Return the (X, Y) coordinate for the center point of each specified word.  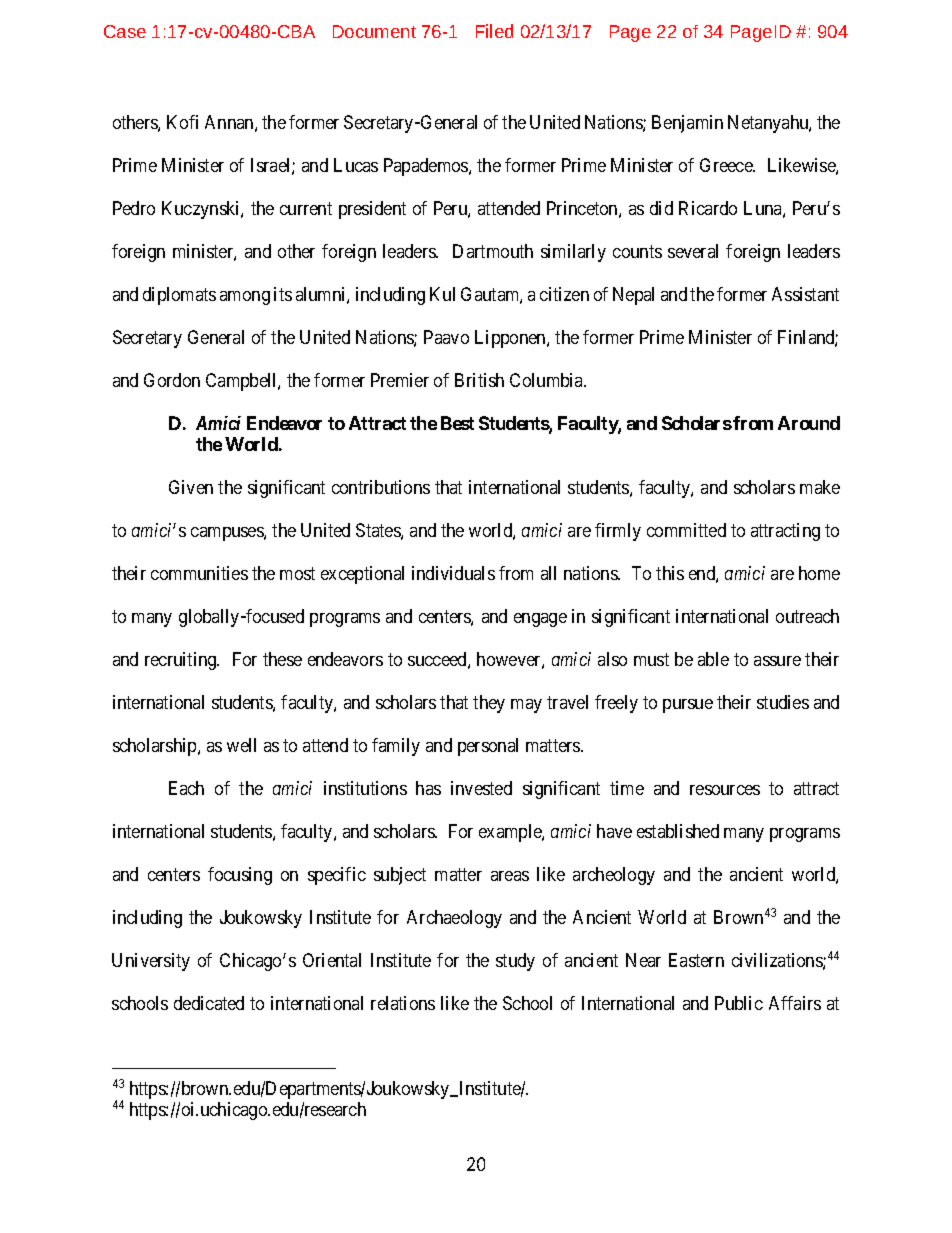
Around (809, 423)
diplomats (179, 296)
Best (457, 423)
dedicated (209, 1003)
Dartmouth (493, 251)
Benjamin (687, 124)
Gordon (172, 380)
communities (199, 573)
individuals (453, 573)
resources (725, 790)
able (713, 659)
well (241, 745)
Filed (494, 31)
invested (481, 788)
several (693, 251)
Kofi (182, 122)
